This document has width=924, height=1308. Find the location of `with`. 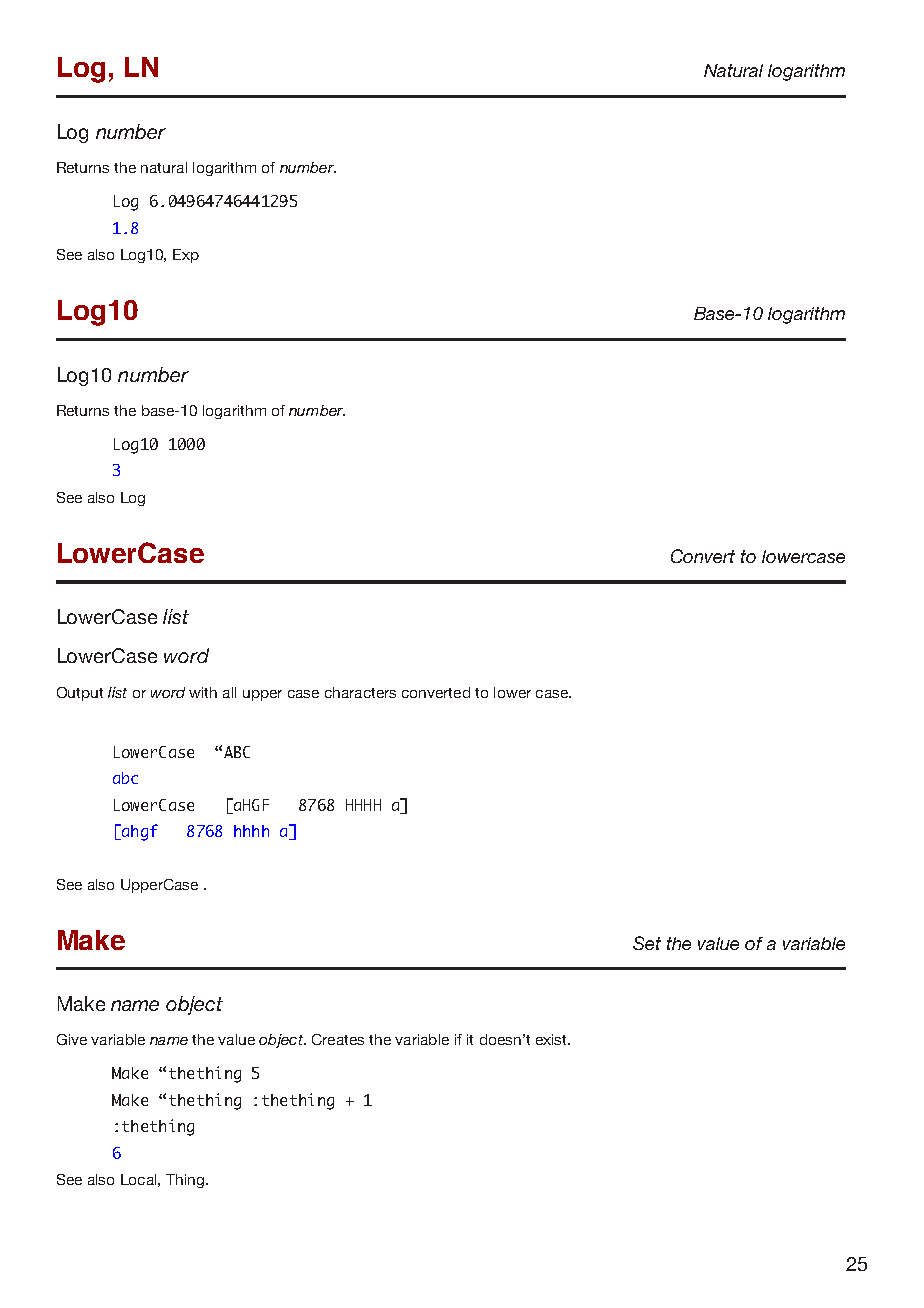

with is located at coordinates (203, 692).
